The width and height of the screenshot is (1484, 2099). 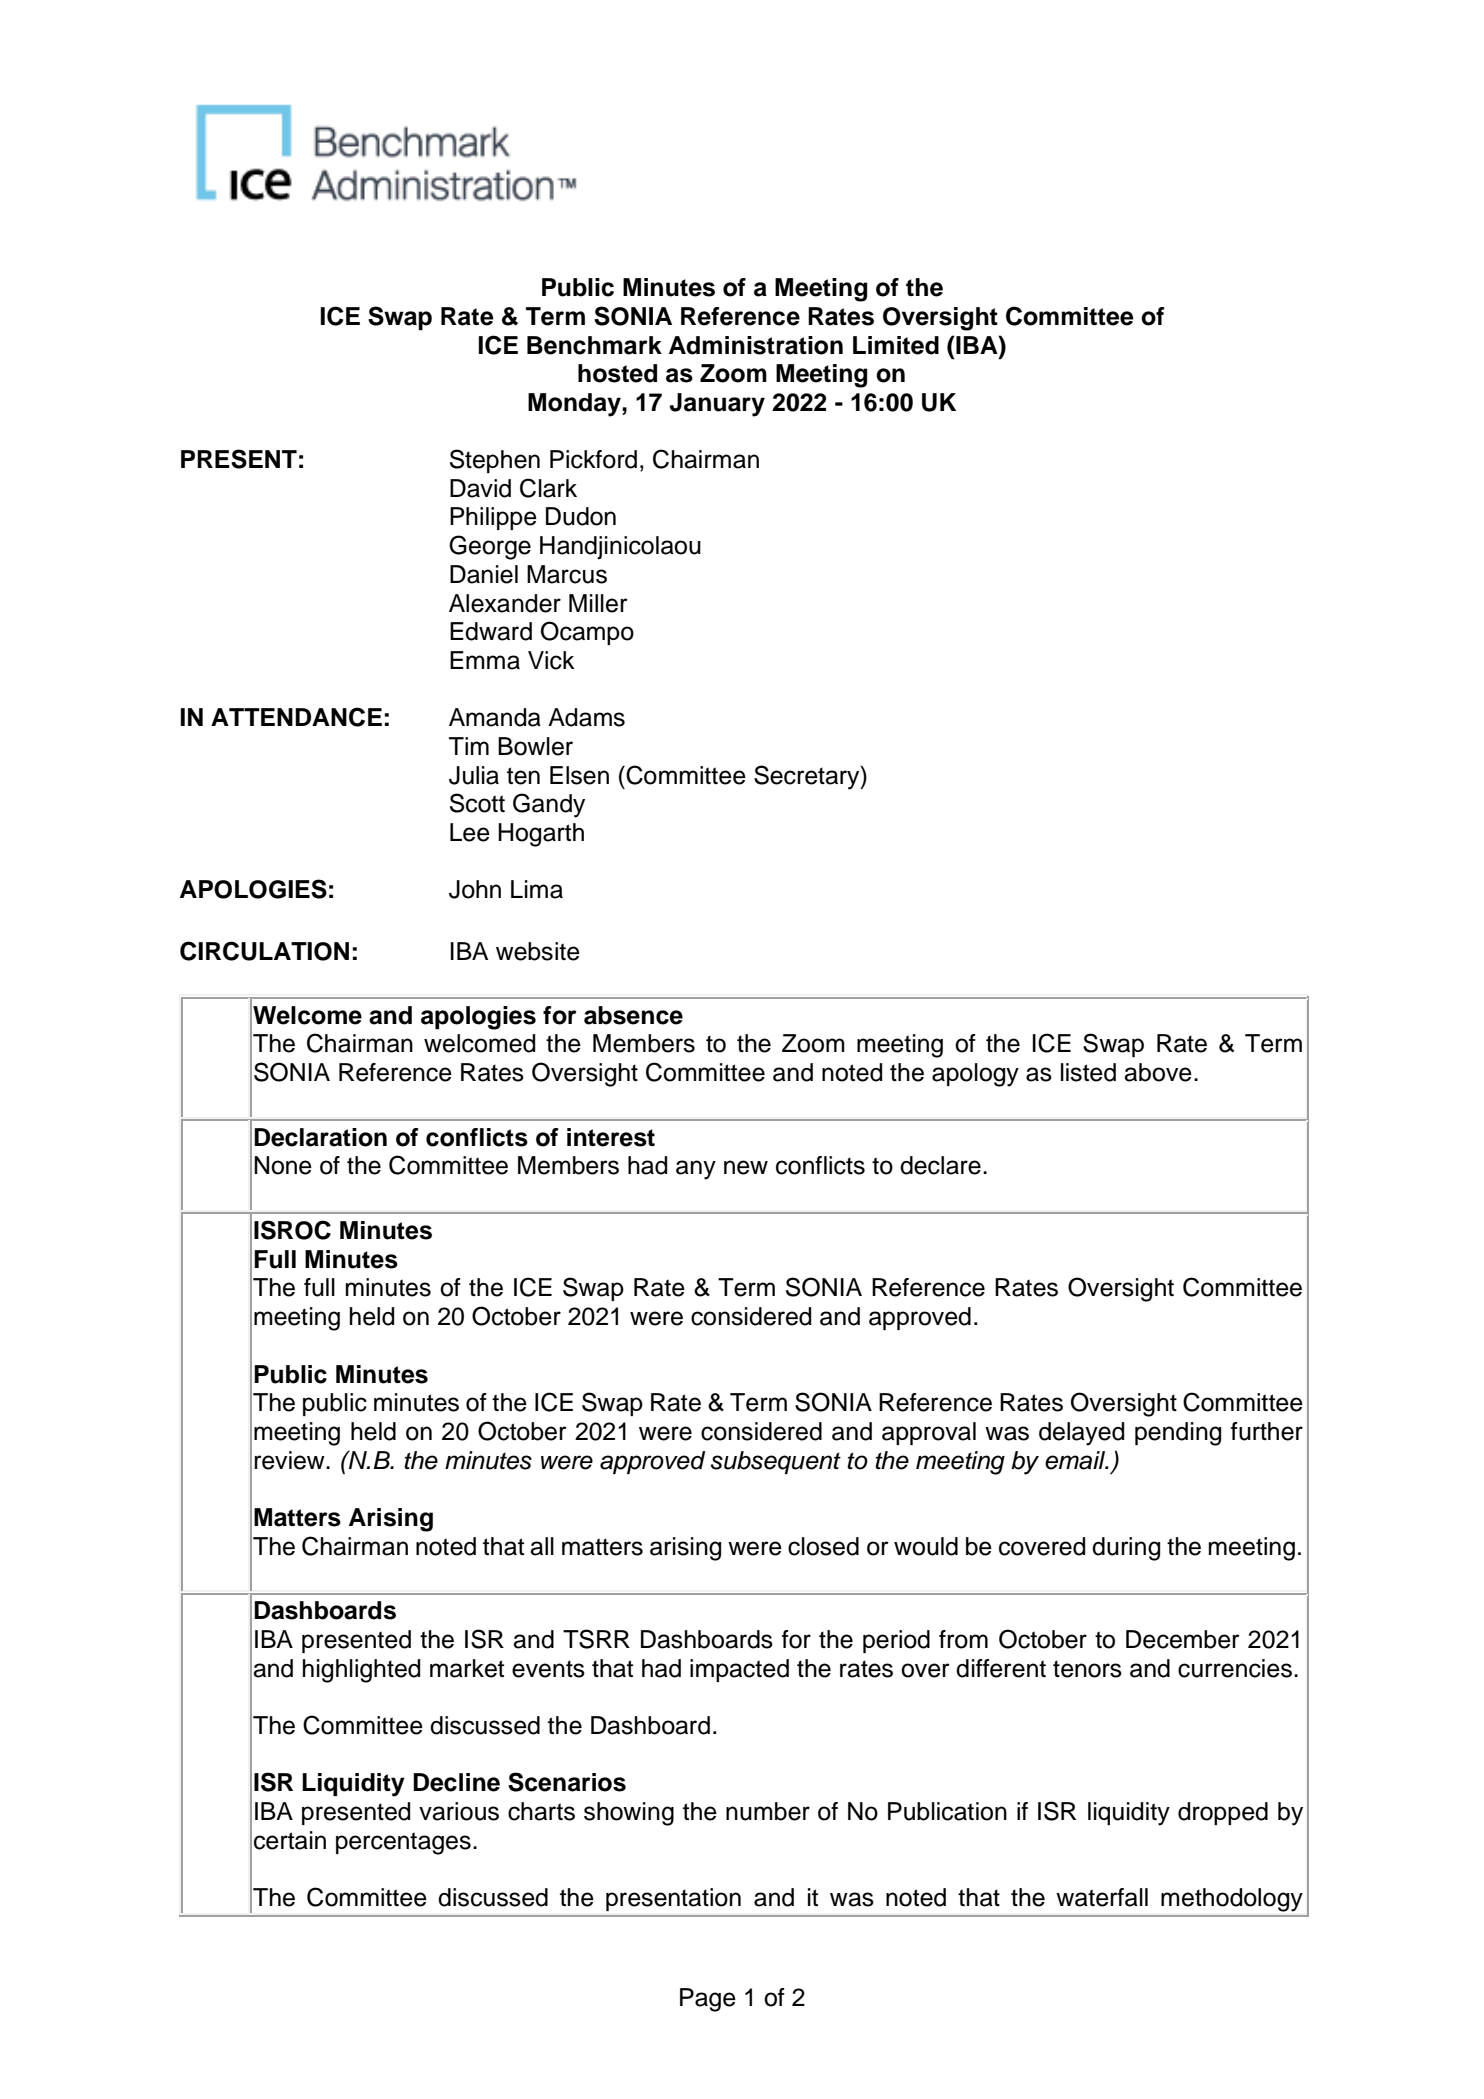 I want to click on Limited, so click(x=896, y=345).
